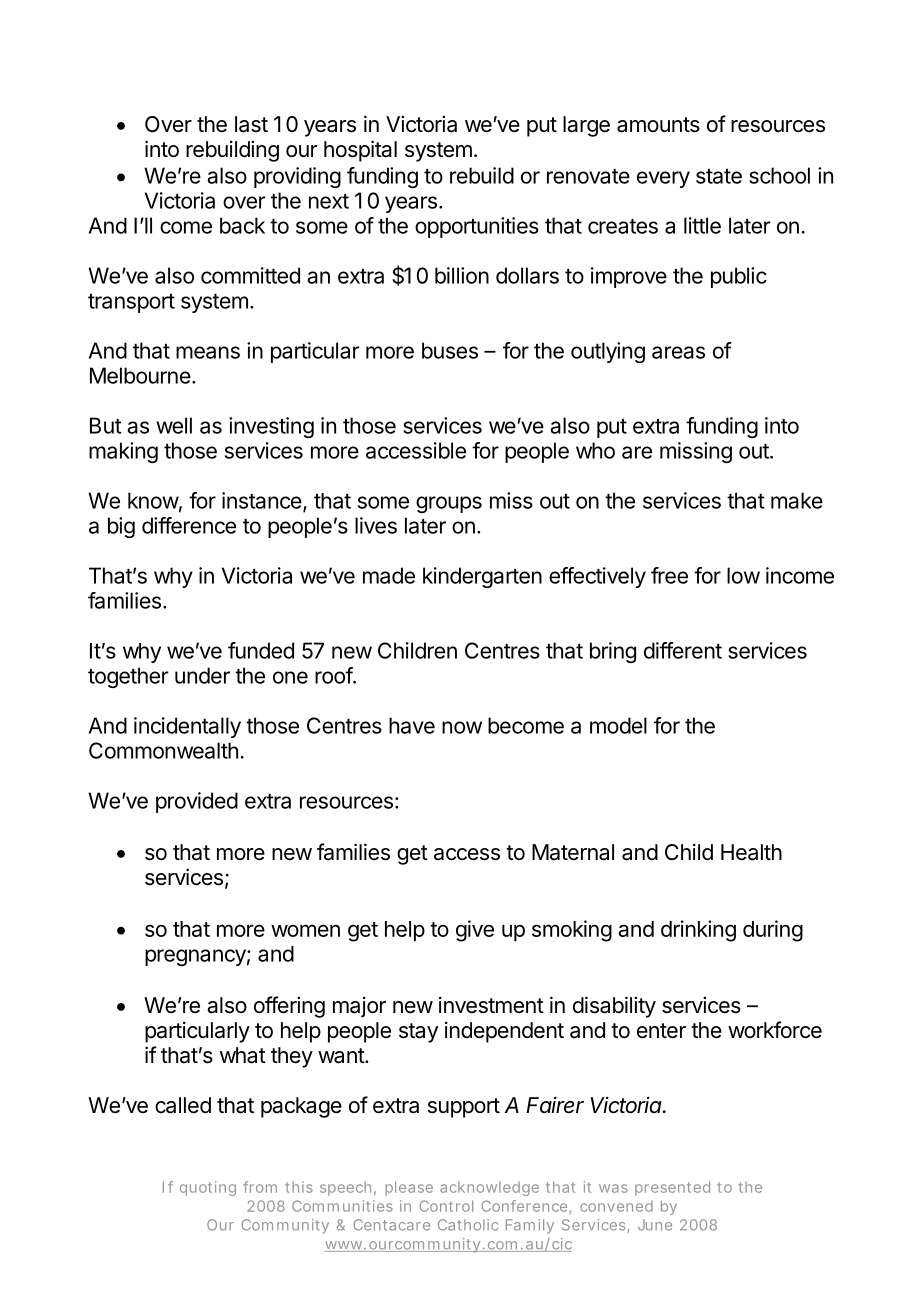 The width and height of the screenshot is (924, 1308). Describe the element at coordinates (475, 931) in the screenshot. I see `give` at that location.
